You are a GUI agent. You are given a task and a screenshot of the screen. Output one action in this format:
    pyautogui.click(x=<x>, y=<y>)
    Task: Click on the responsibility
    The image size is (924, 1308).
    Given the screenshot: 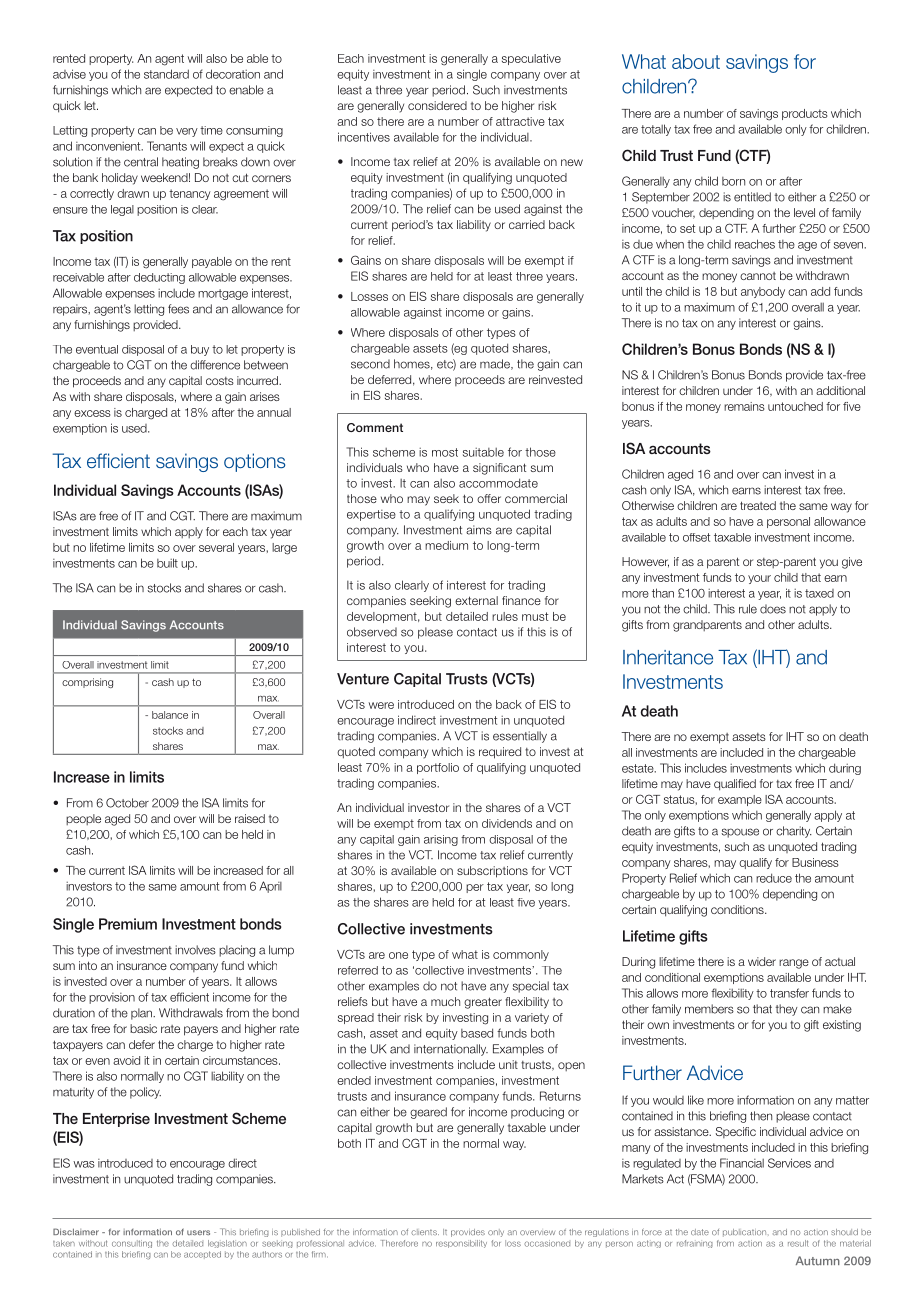 What is the action you would take?
    pyautogui.click(x=461, y=1244)
